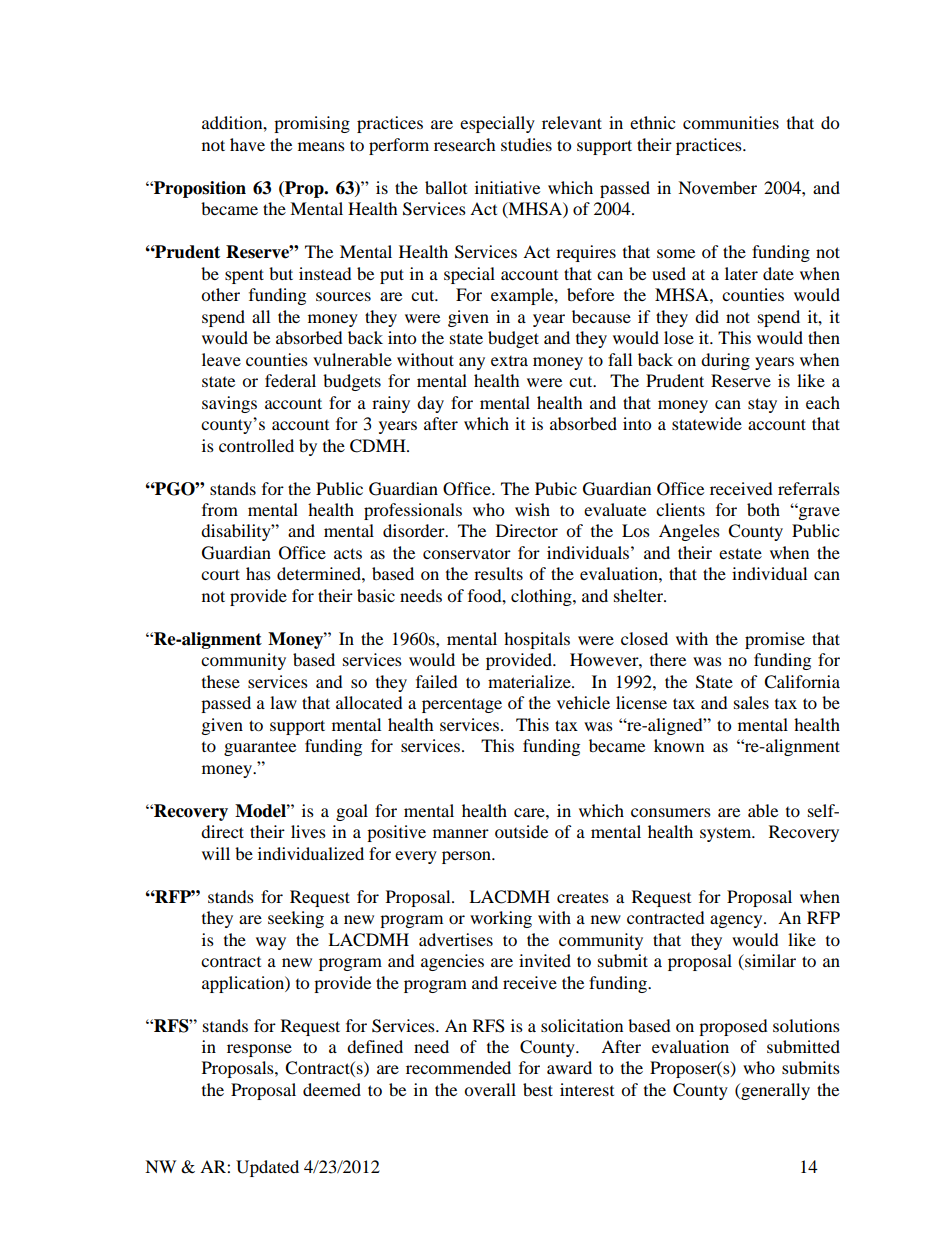 The height and width of the screenshot is (1233, 952). Describe the element at coordinates (731, 122) in the screenshot. I see `communities` at that location.
